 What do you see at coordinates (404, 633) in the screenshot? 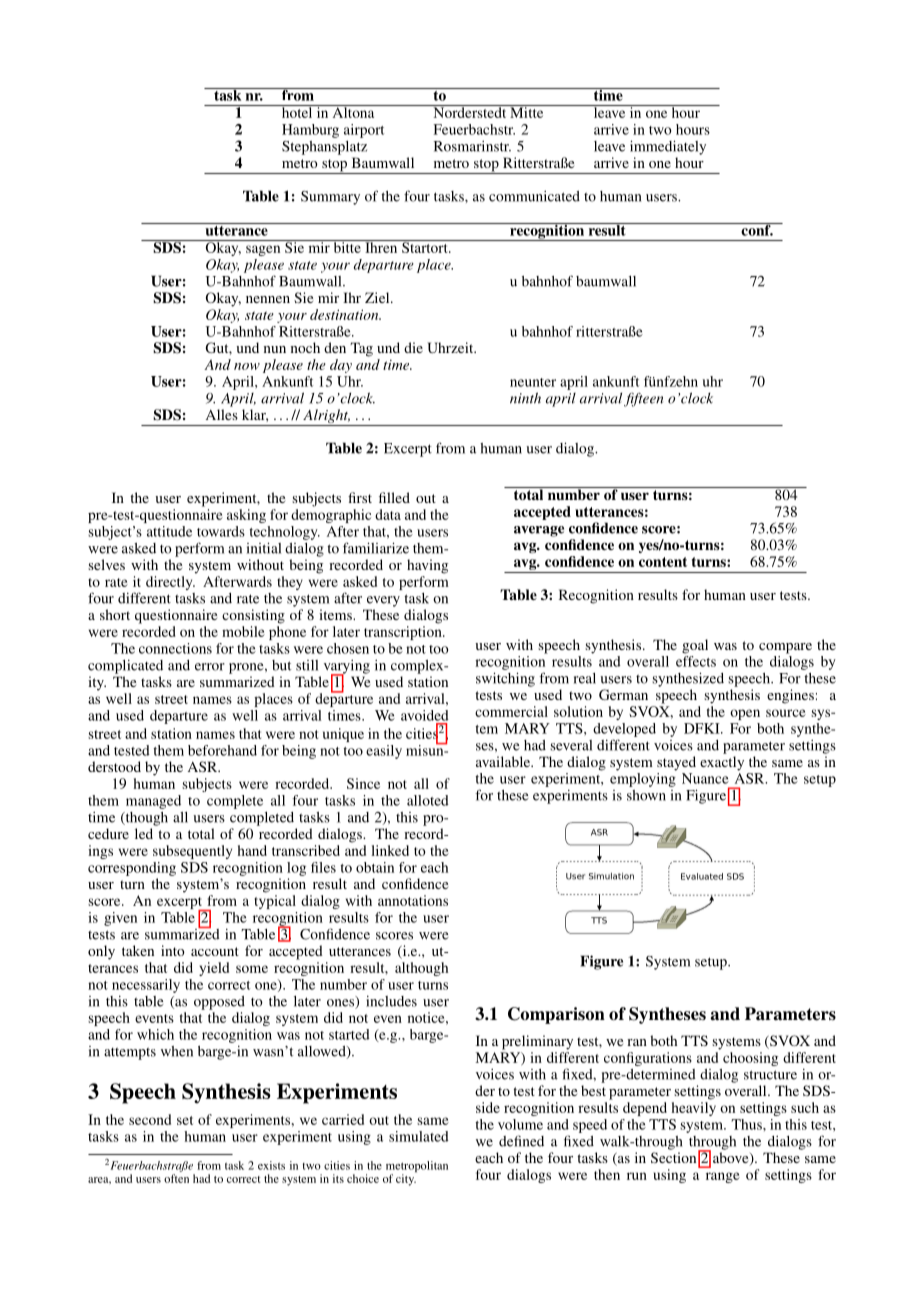
I see `transcription` at bounding box center [404, 633].
